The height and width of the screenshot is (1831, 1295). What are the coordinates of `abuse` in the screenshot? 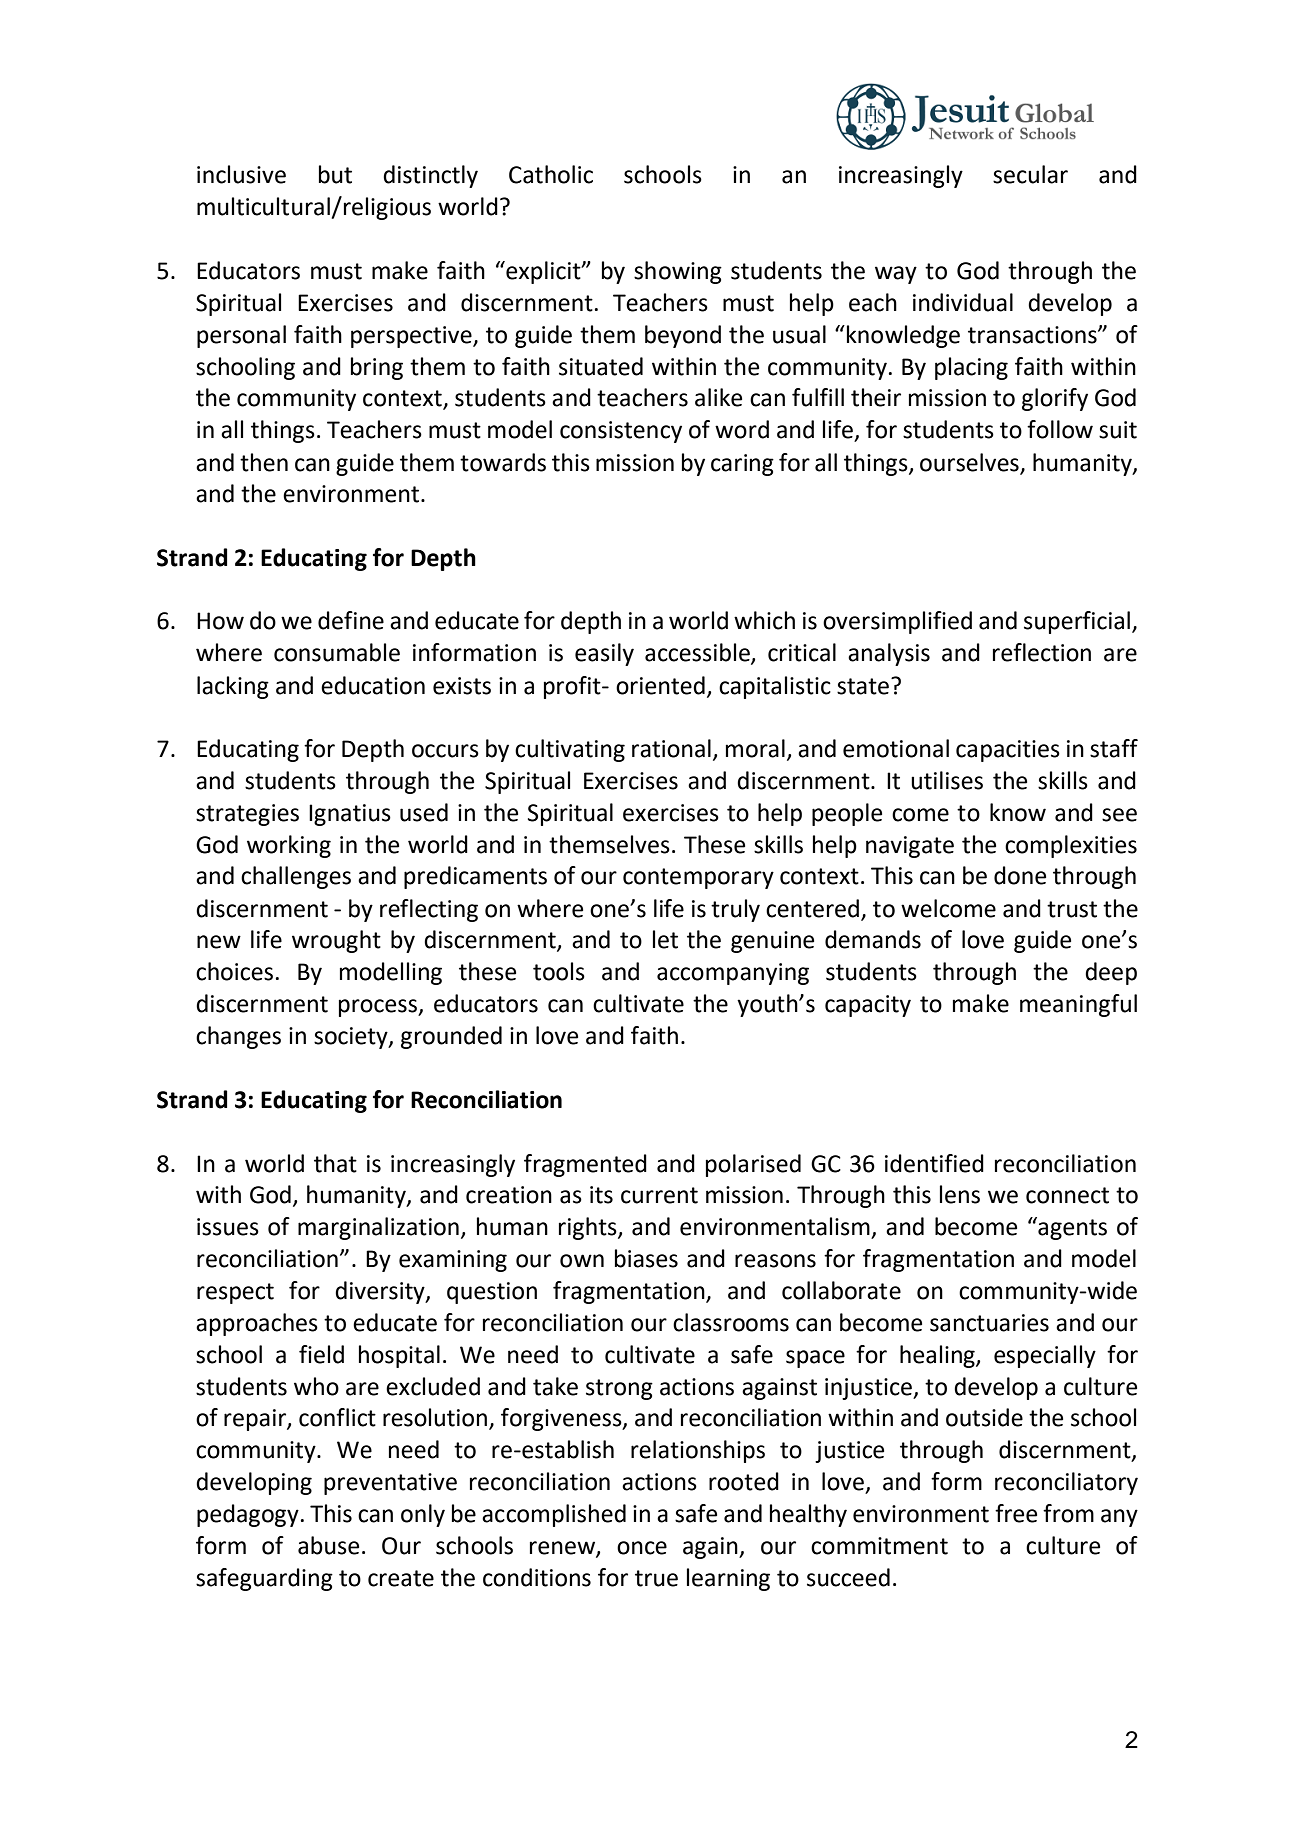 It's located at (328, 1545).
